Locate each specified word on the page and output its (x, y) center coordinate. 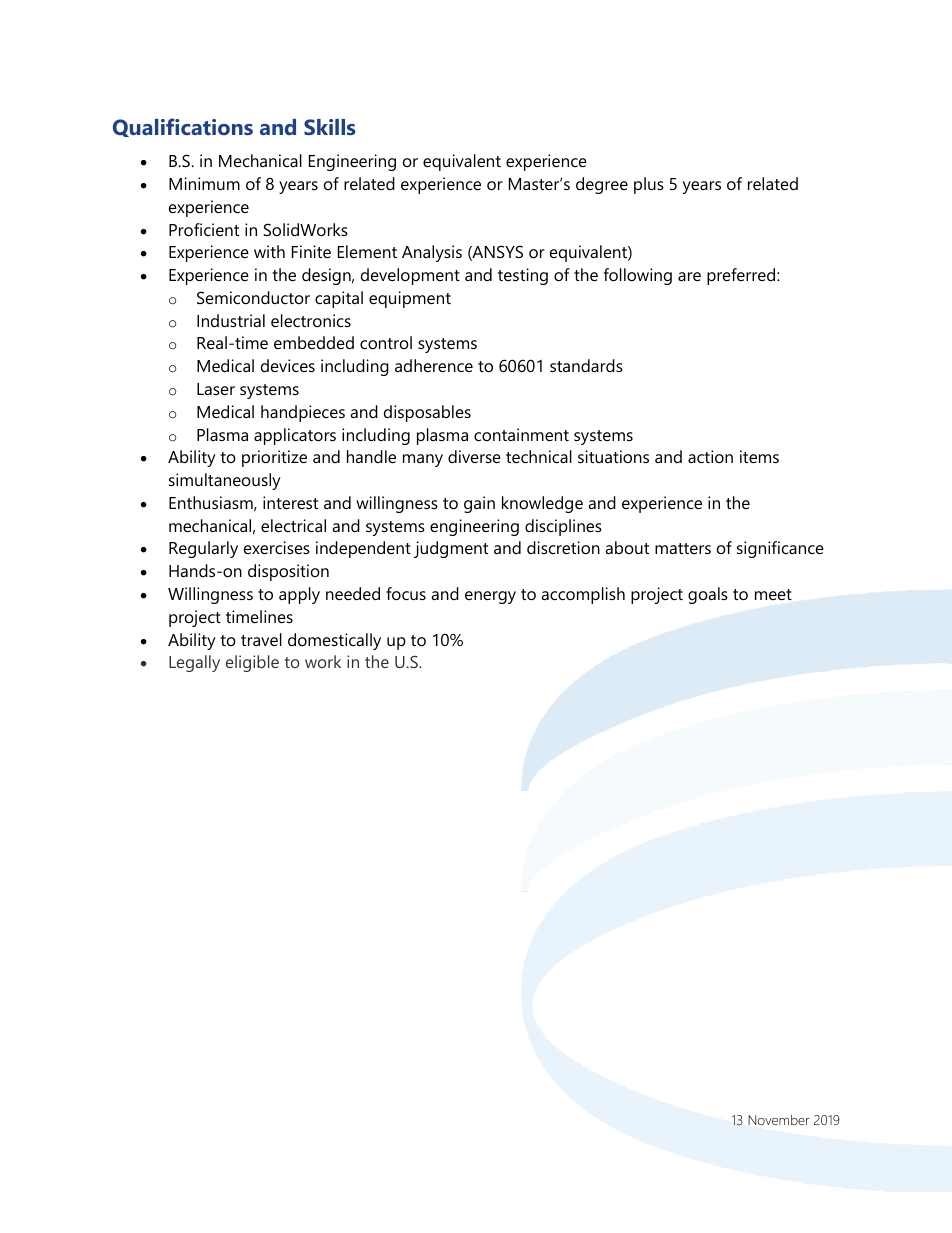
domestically (334, 641)
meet (773, 594)
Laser (216, 389)
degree (602, 185)
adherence (434, 365)
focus (406, 593)
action (710, 456)
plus (649, 185)
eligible (252, 663)
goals (708, 595)
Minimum (204, 183)
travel (261, 639)
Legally (194, 663)
